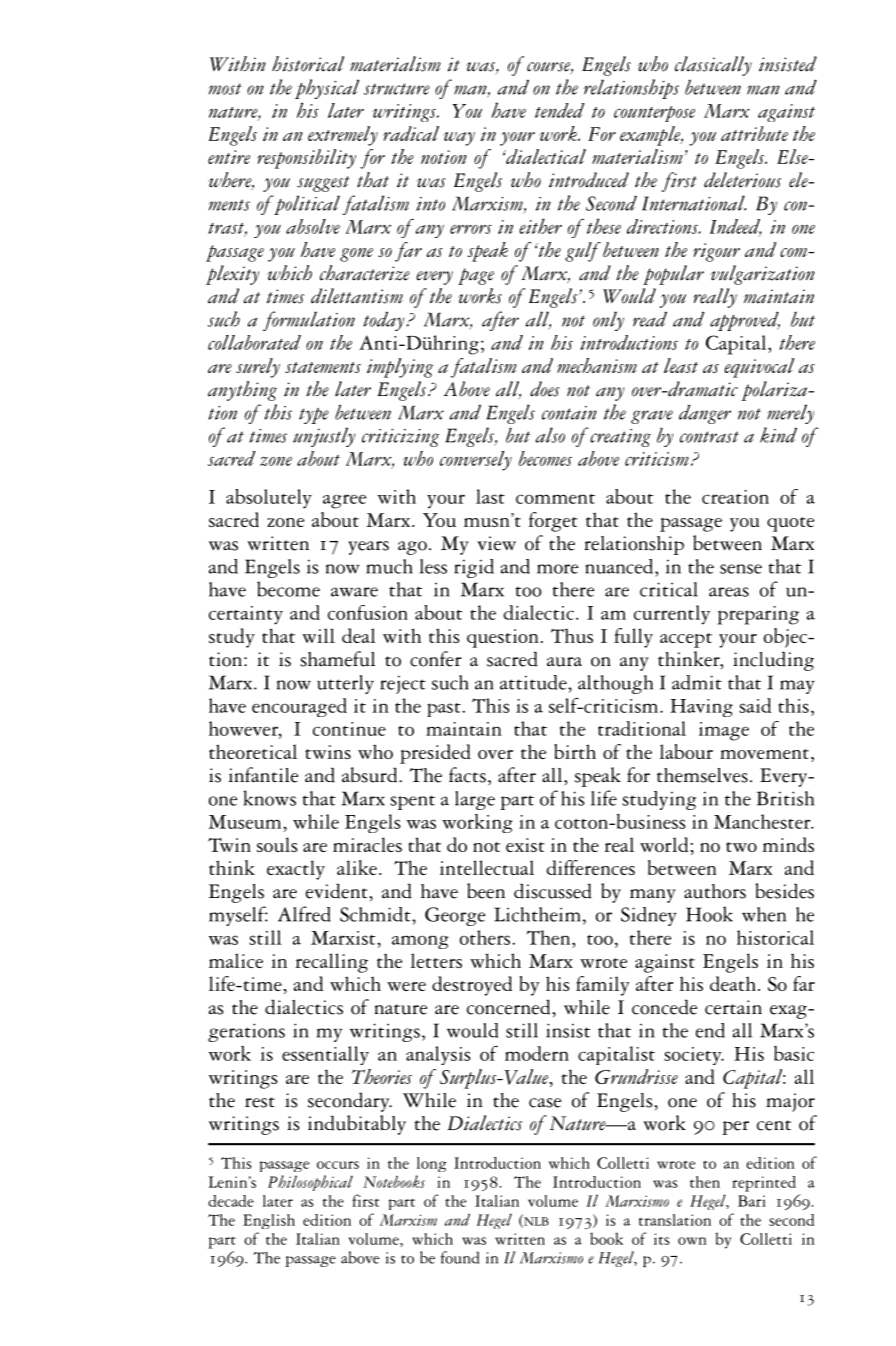 This page has width=896, height=1346. Describe the element at coordinates (327, 89) in the page. I see `physical` at that location.
